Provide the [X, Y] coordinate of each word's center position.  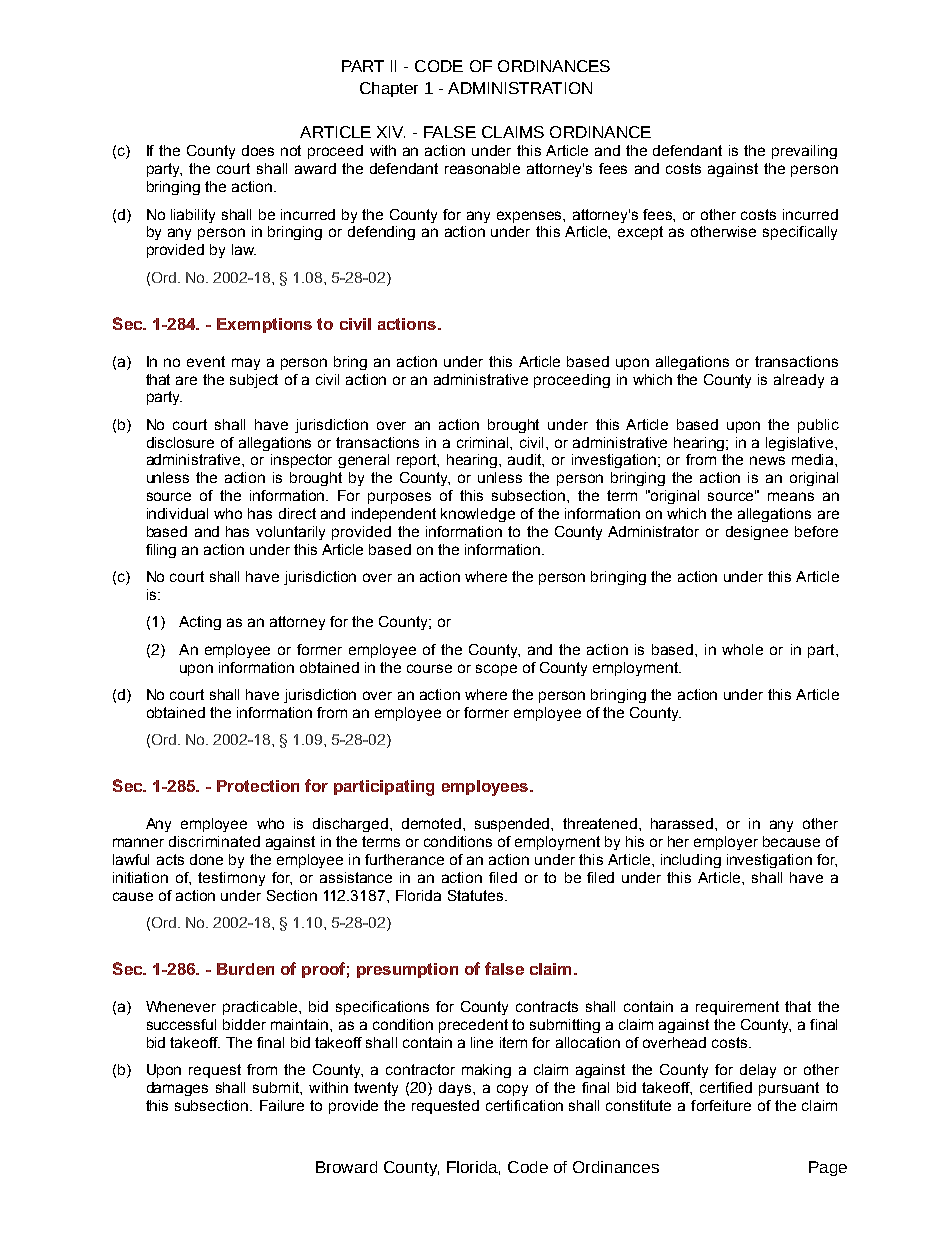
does [258, 150]
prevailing [804, 152]
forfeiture [721, 1105]
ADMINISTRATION [520, 88]
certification [524, 1105]
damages [177, 1089]
